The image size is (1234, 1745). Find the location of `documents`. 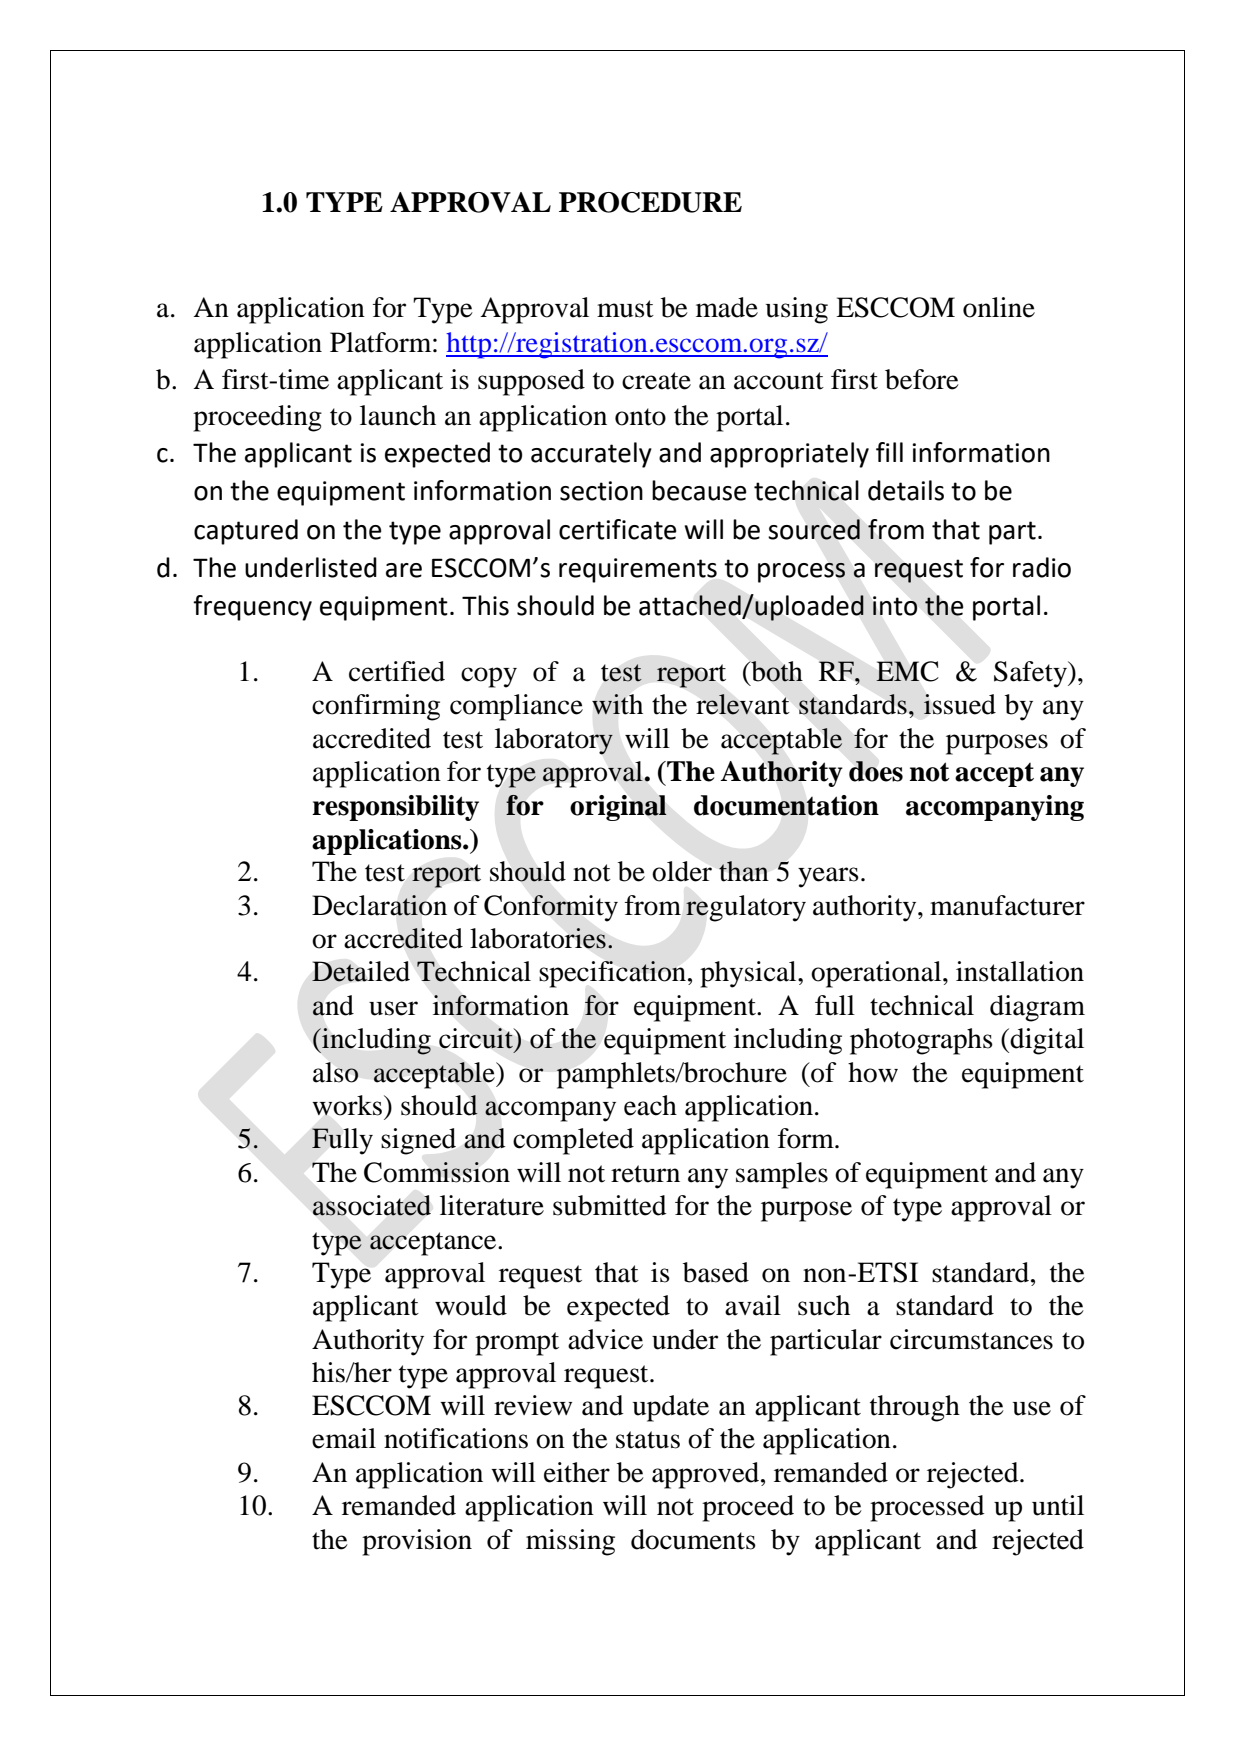

documents is located at coordinates (693, 1539).
